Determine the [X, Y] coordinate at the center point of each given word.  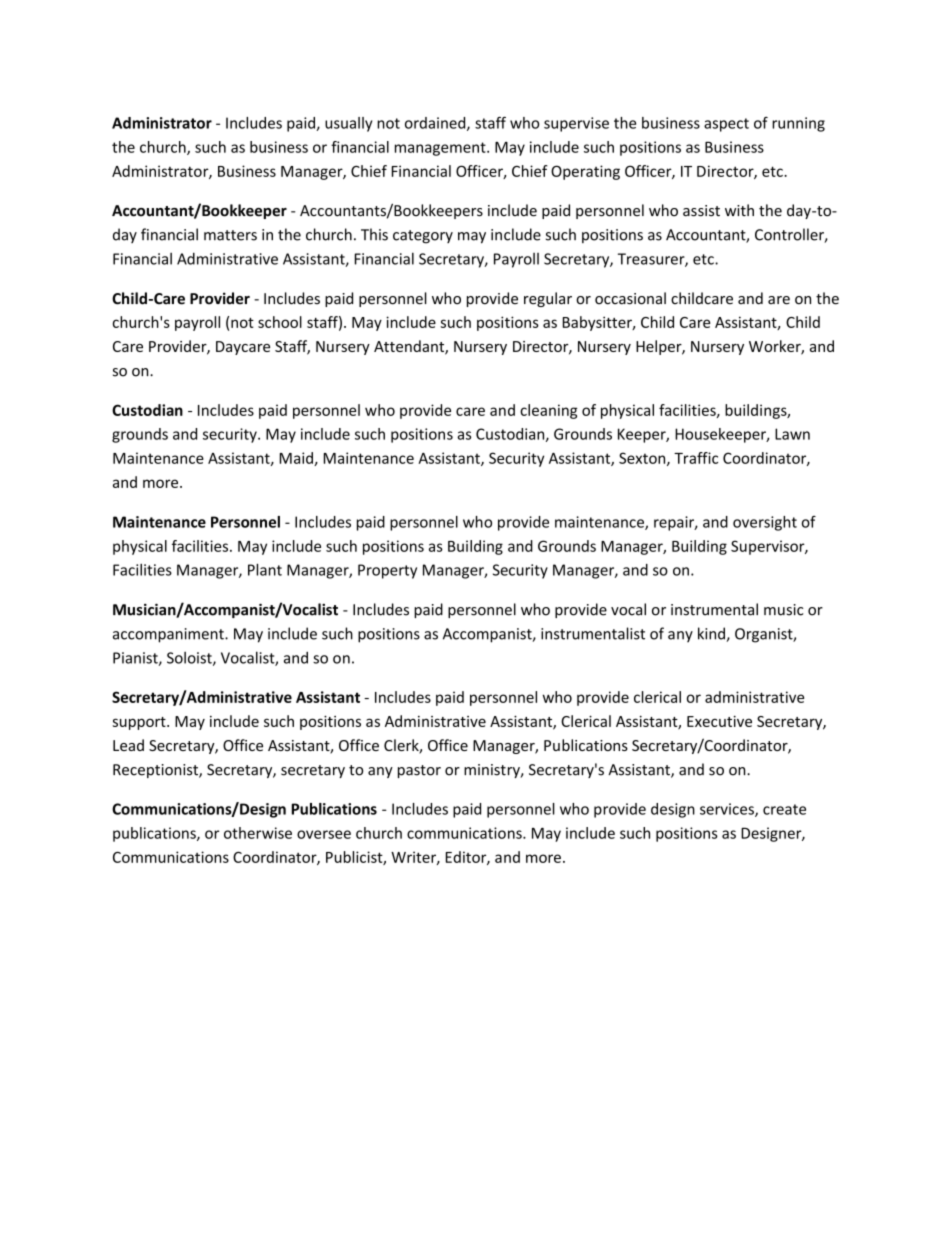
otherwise [258, 833]
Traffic [696, 458]
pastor [419, 771]
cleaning [548, 411]
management [441, 149]
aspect [726, 125]
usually [348, 124]
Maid [297, 459]
